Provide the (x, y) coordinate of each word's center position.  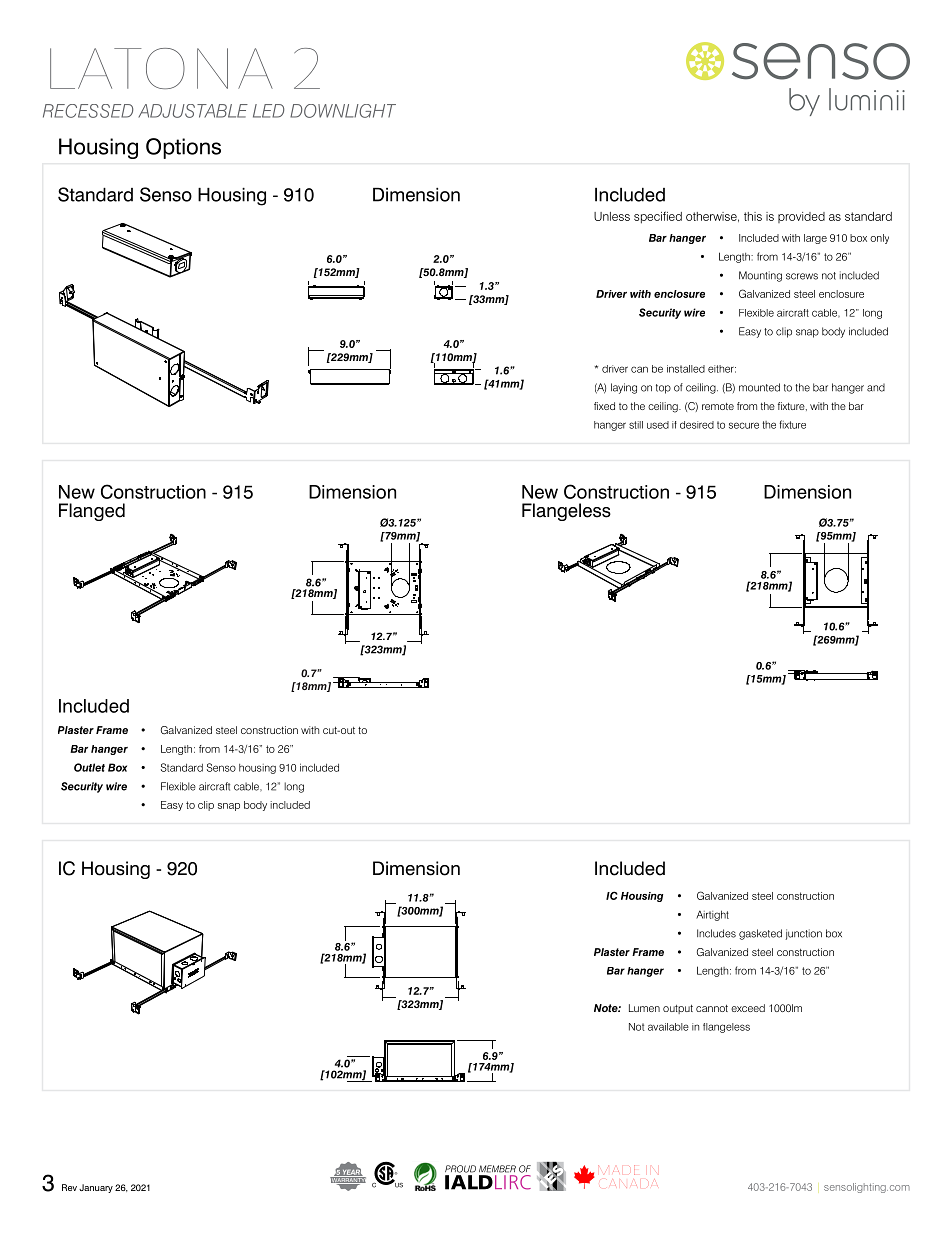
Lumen (644, 1008)
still (636, 425)
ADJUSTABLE (193, 111)
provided (801, 217)
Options (183, 148)
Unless (612, 216)
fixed (604, 406)
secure (744, 425)
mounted (759, 387)
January (96, 1188)
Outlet (89, 767)
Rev (69, 1187)
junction (803, 934)
